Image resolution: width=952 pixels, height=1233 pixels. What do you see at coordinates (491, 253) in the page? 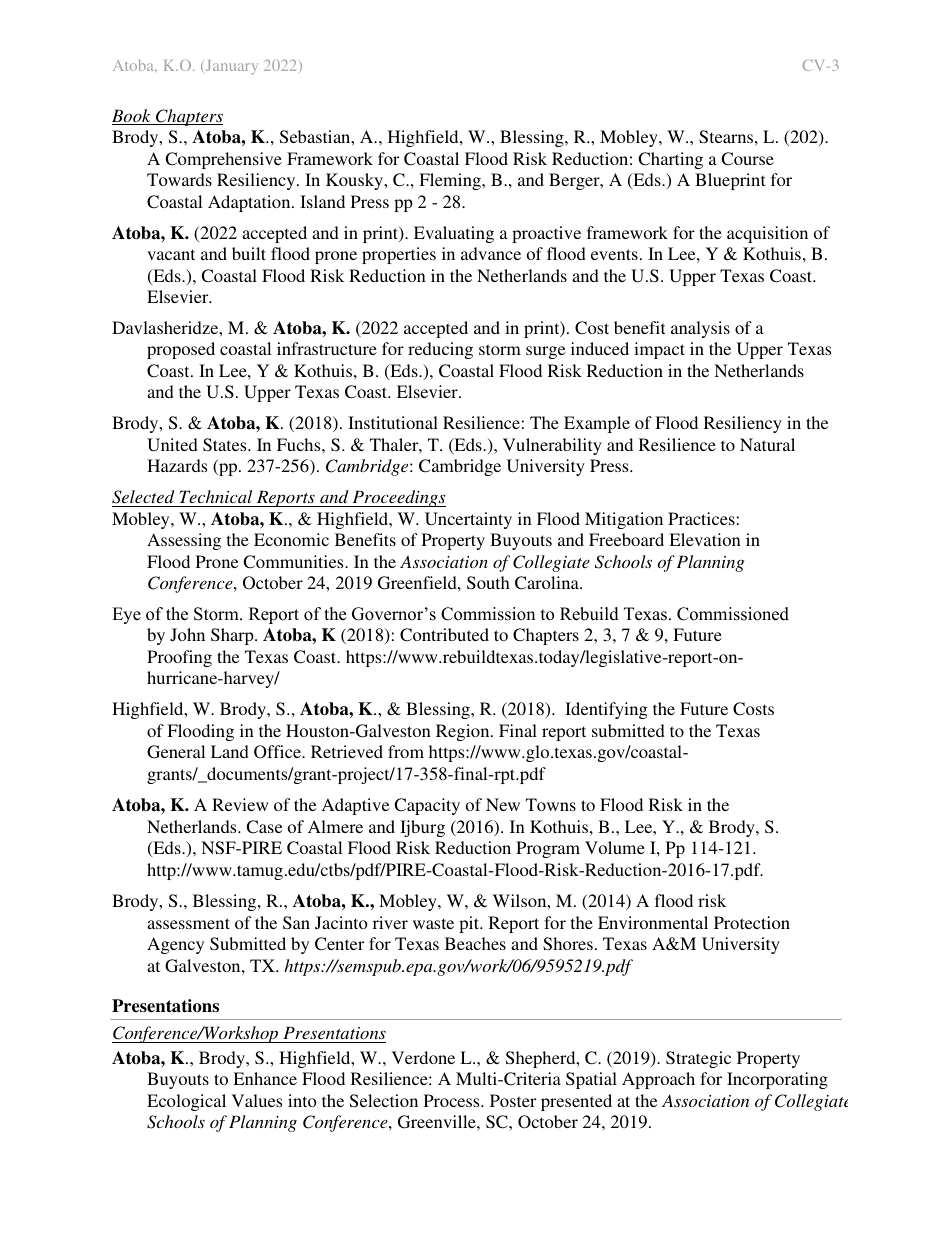
I see `advance` at bounding box center [491, 253].
